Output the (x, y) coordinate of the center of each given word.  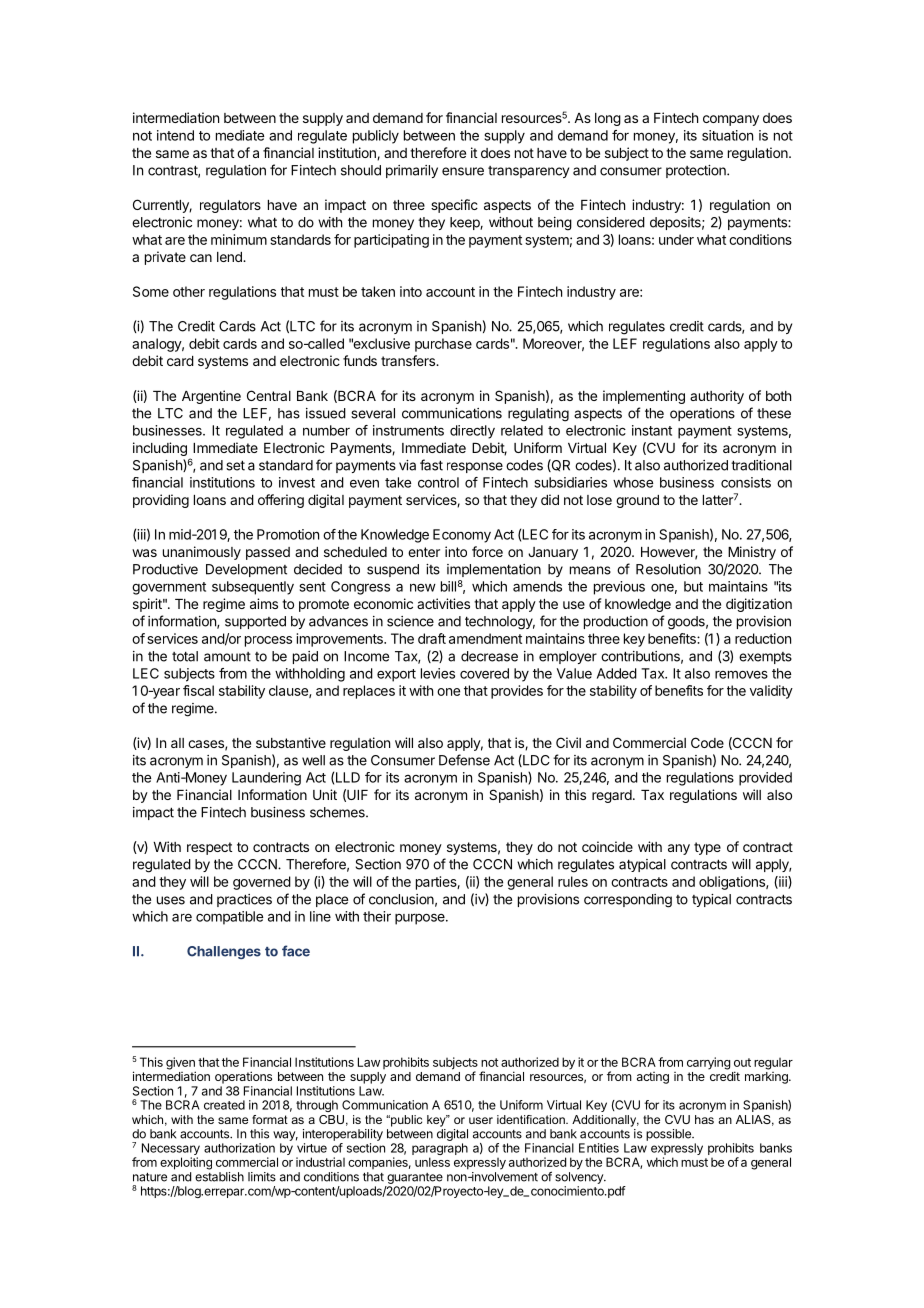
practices (244, 900)
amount (227, 657)
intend (175, 135)
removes (741, 674)
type (707, 848)
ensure (463, 171)
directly (472, 432)
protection (697, 171)
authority (717, 397)
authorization (239, 1148)
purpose (421, 919)
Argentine (211, 397)
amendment (485, 638)
